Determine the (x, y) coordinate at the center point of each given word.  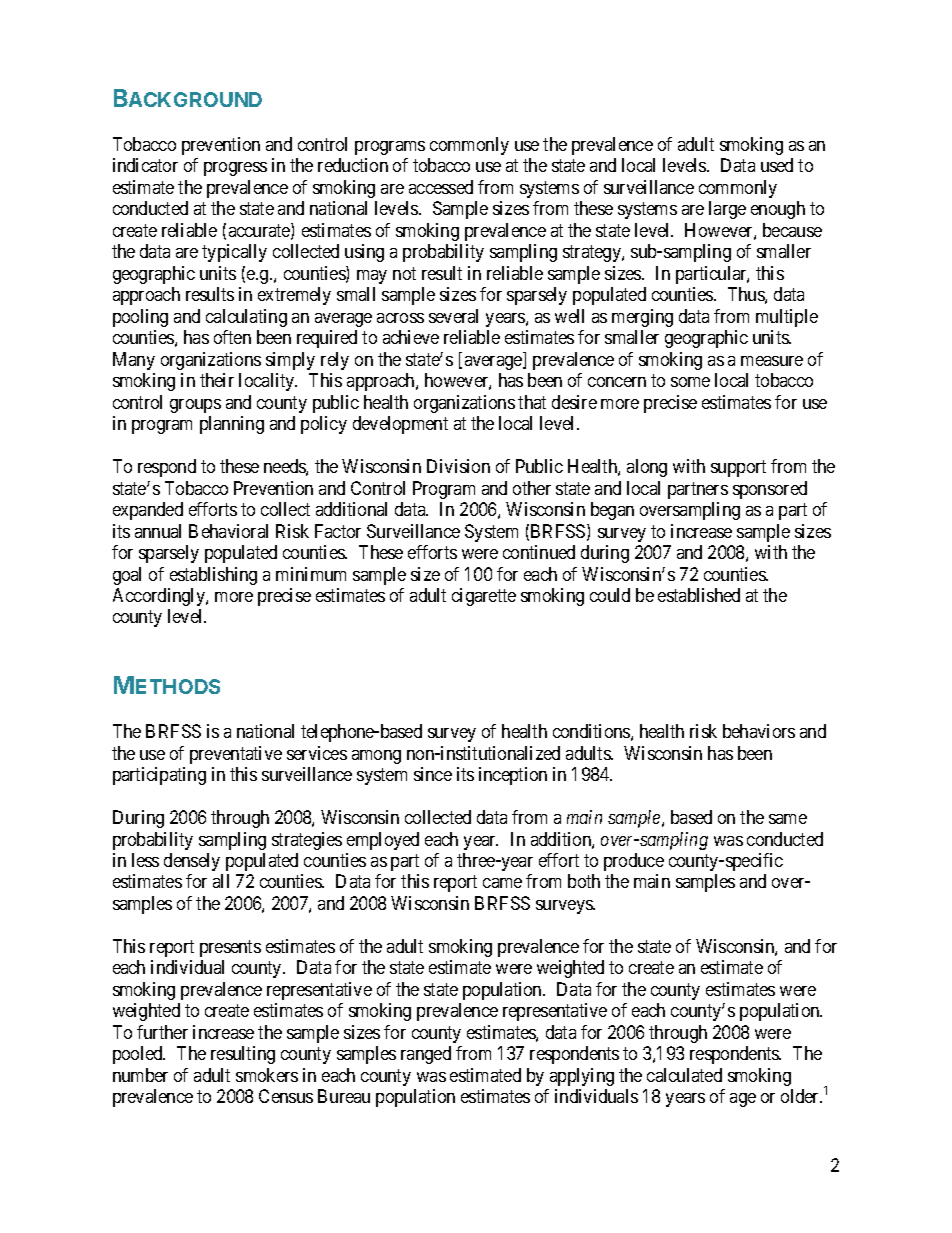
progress (235, 169)
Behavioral (228, 531)
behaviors (759, 731)
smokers (267, 1075)
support (738, 468)
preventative (236, 755)
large (727, 210)
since (433, 774)
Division (458, 466)
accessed (441, 187)
